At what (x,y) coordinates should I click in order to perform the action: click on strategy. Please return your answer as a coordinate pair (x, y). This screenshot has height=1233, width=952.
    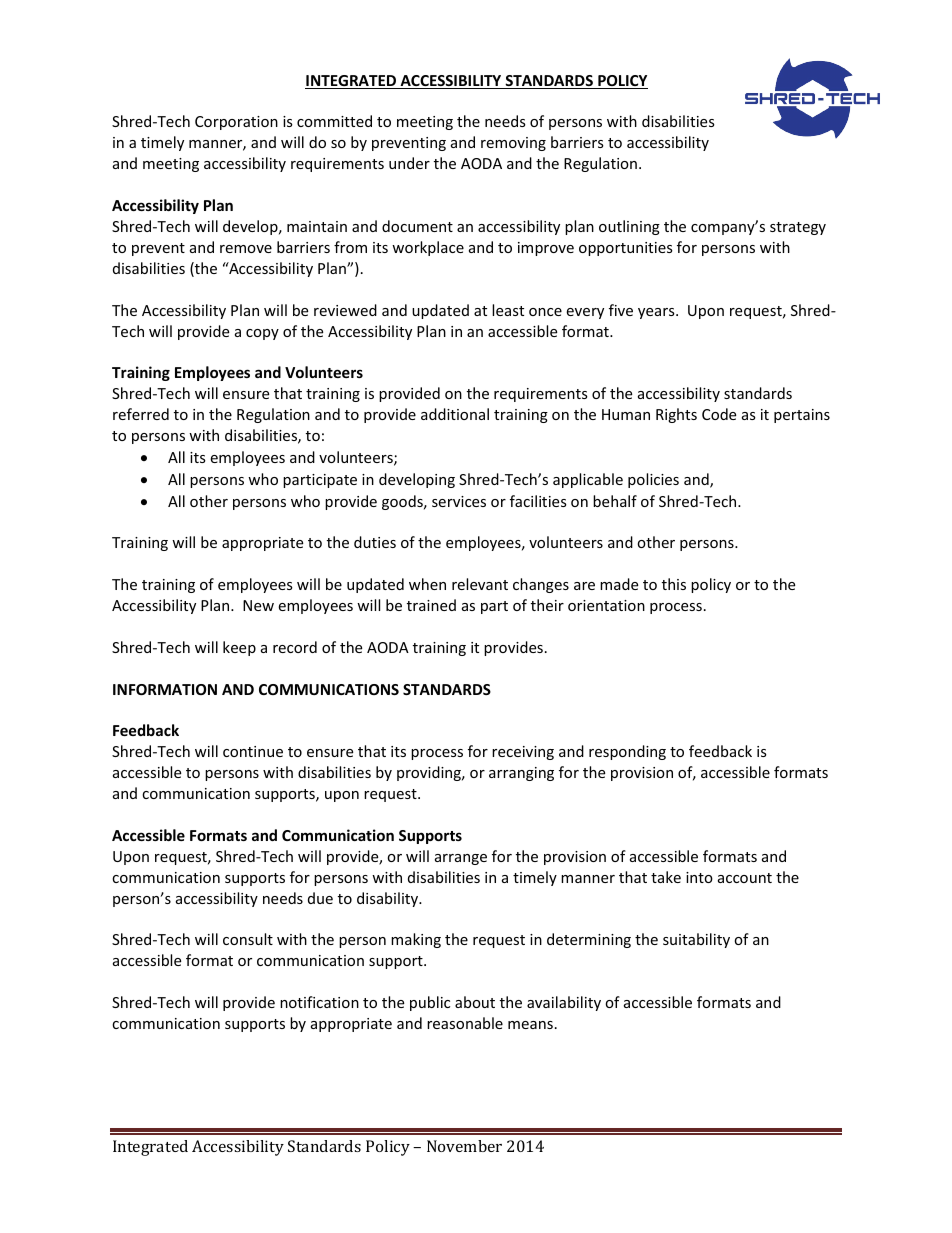
    Looking at the image, I should click on (798, 228).
